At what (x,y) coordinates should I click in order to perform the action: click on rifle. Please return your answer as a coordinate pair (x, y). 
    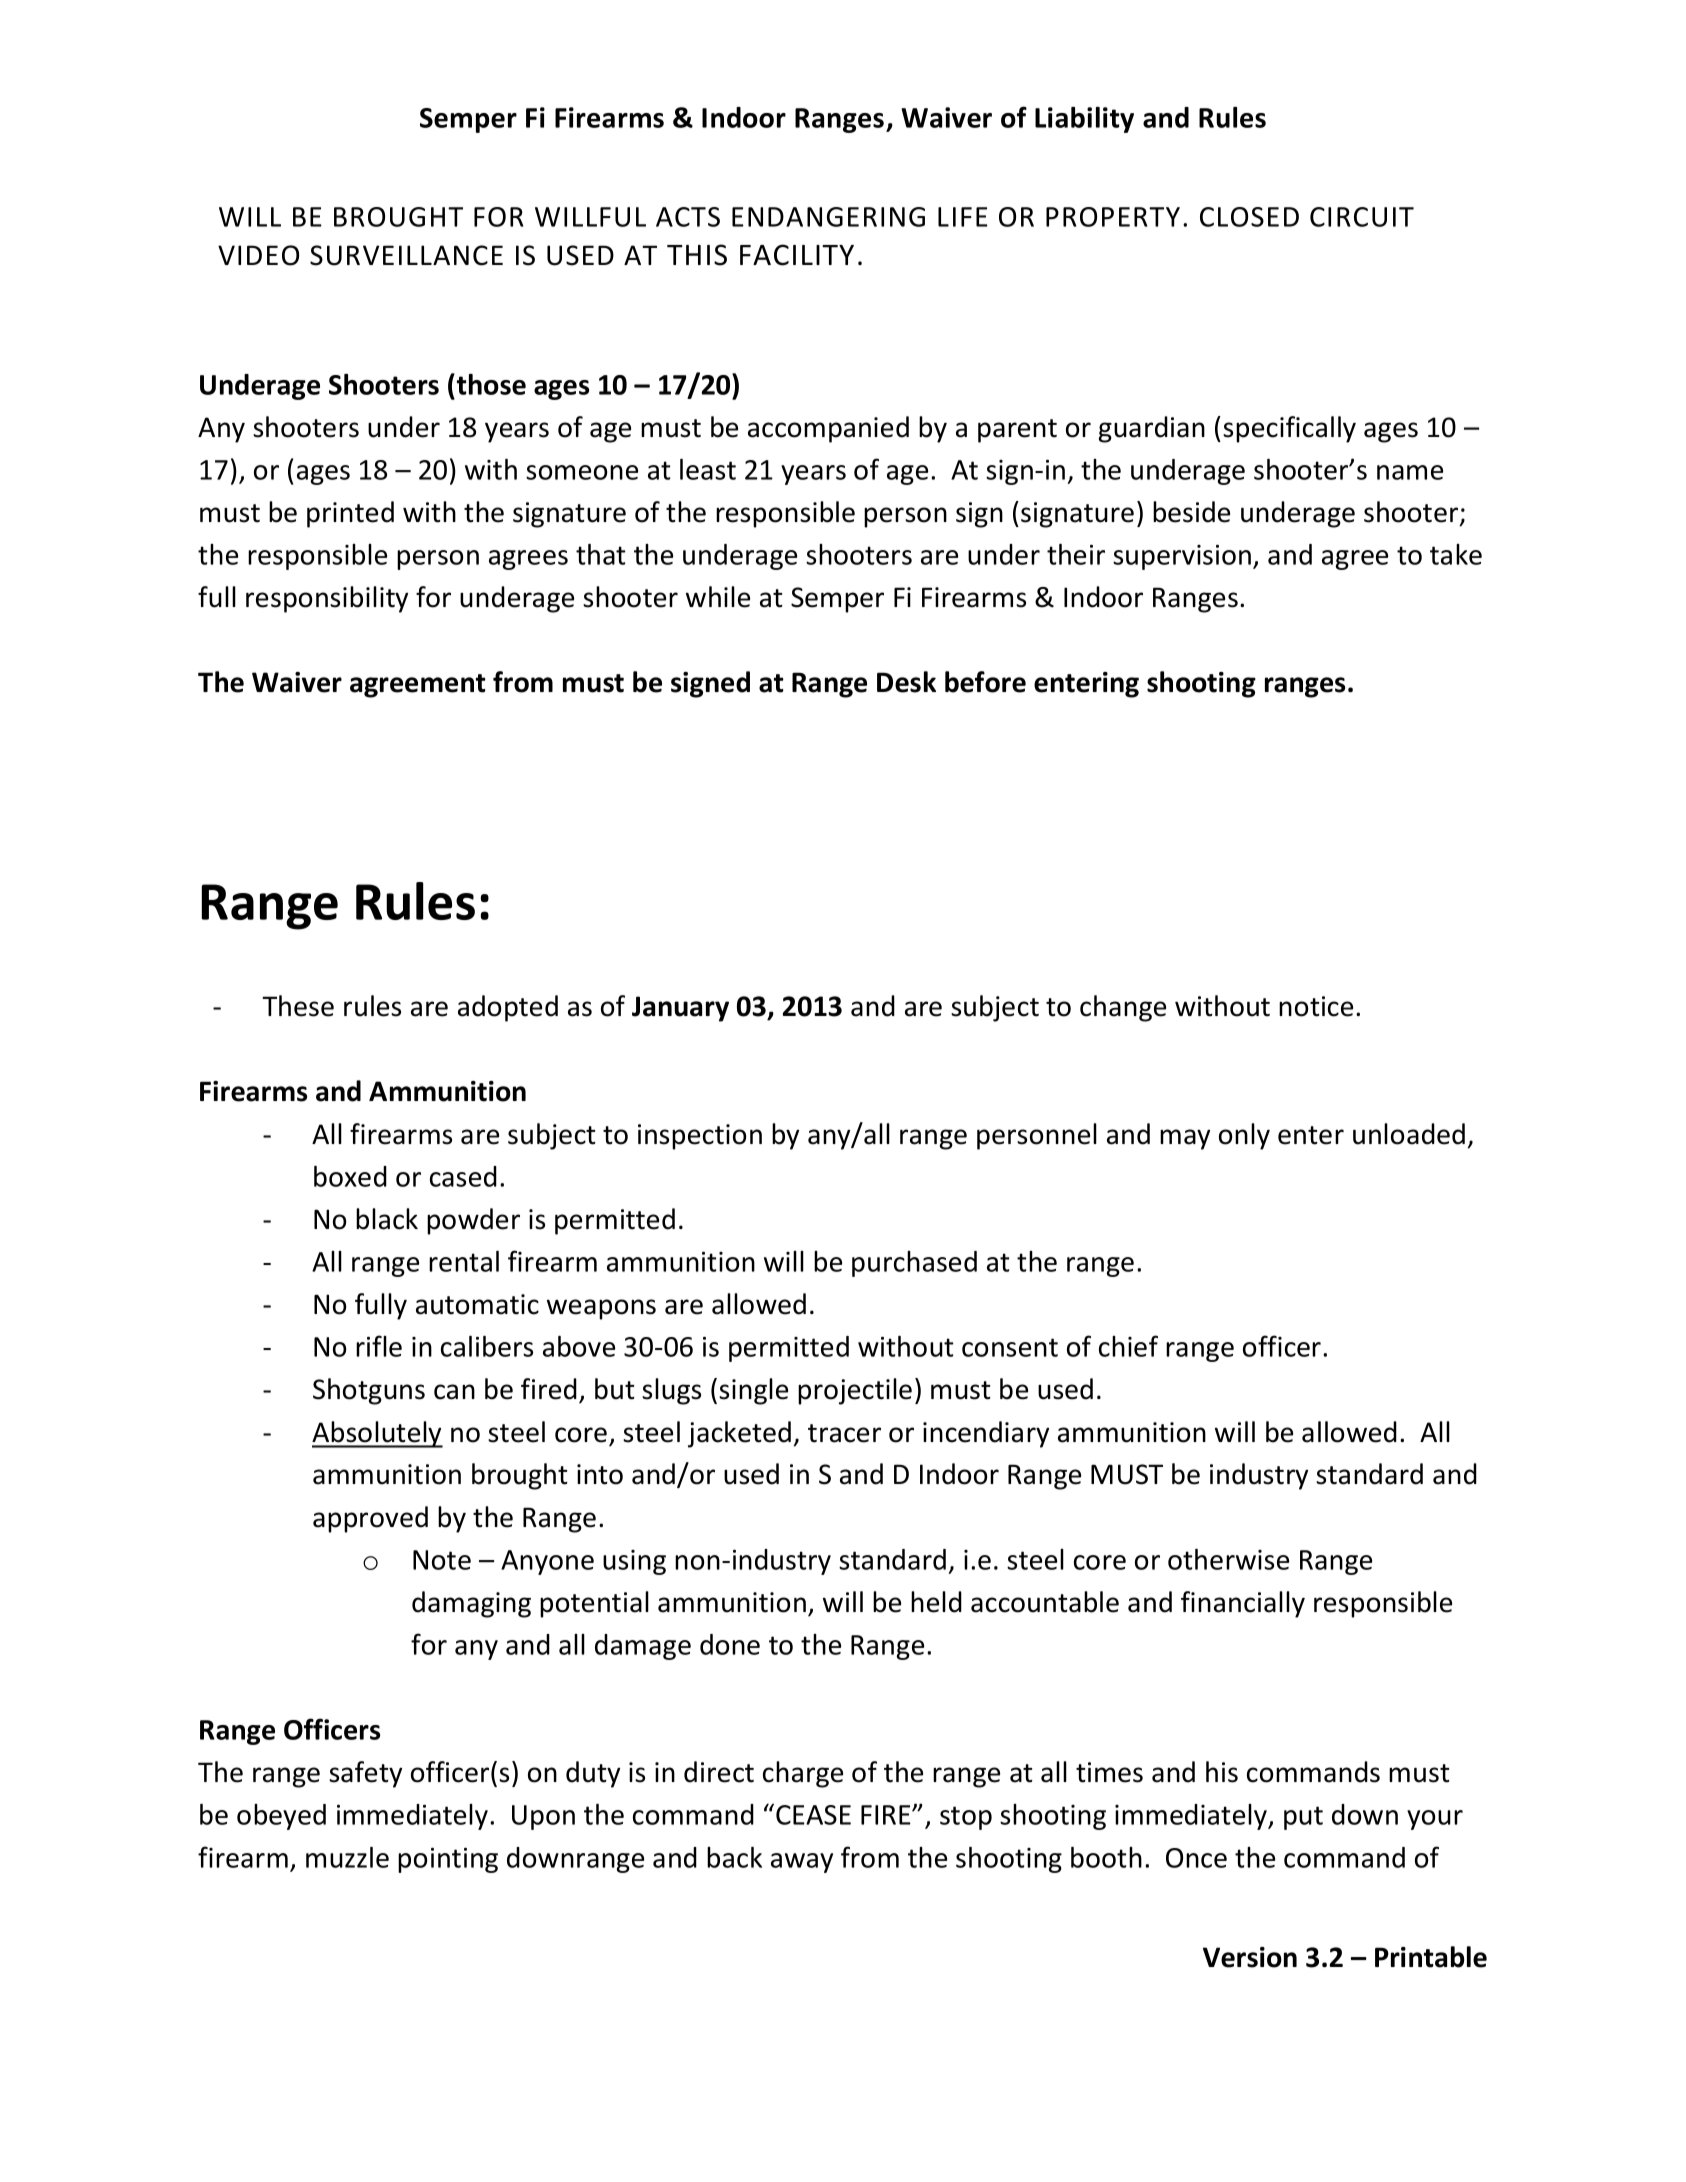
    Looking at the image, I should click on (379, 1346).
